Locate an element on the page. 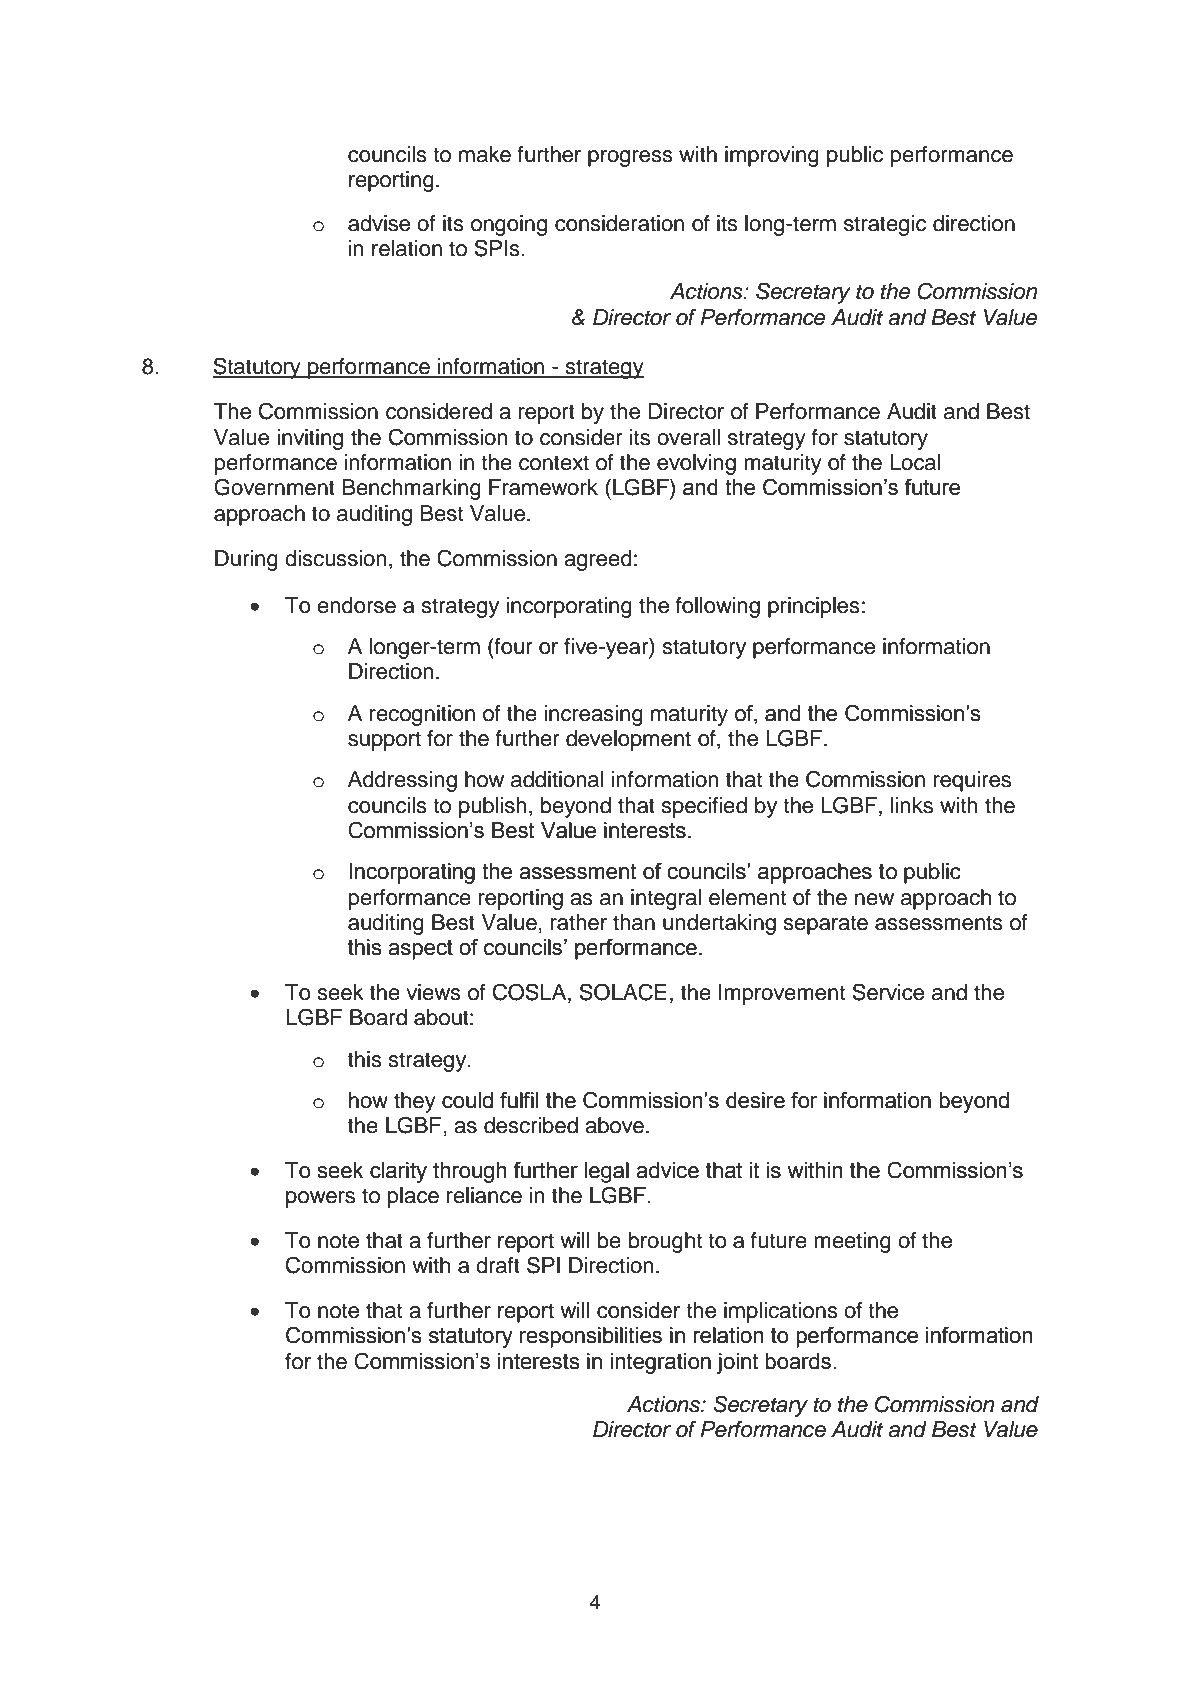  progress is located at coordinates (630, 158).
